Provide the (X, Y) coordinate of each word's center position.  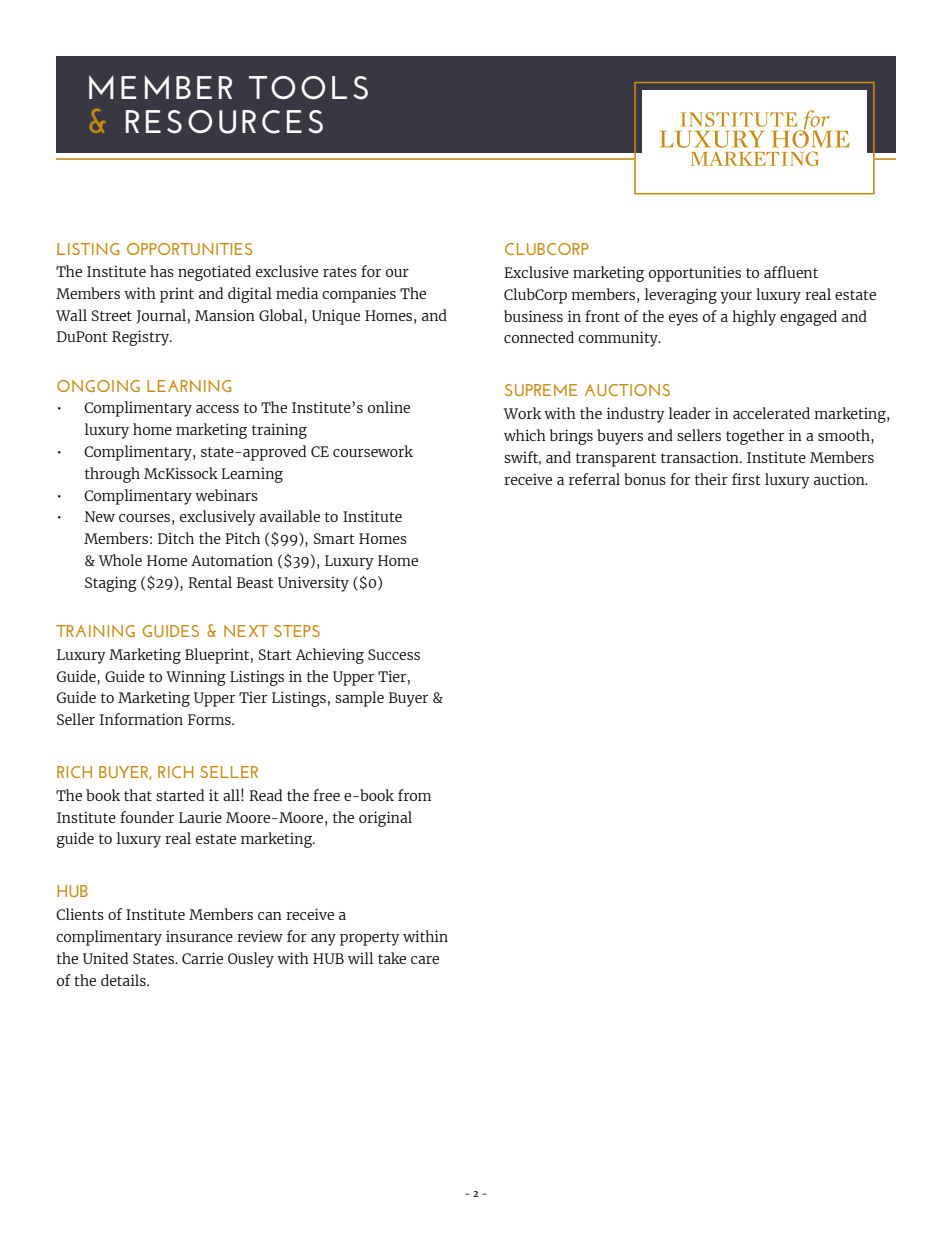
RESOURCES (224, 122)
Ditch (176, 538)
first (746, 479)
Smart (334, 538)
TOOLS (308, 88)
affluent (791, 272)
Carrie (202, 958)
